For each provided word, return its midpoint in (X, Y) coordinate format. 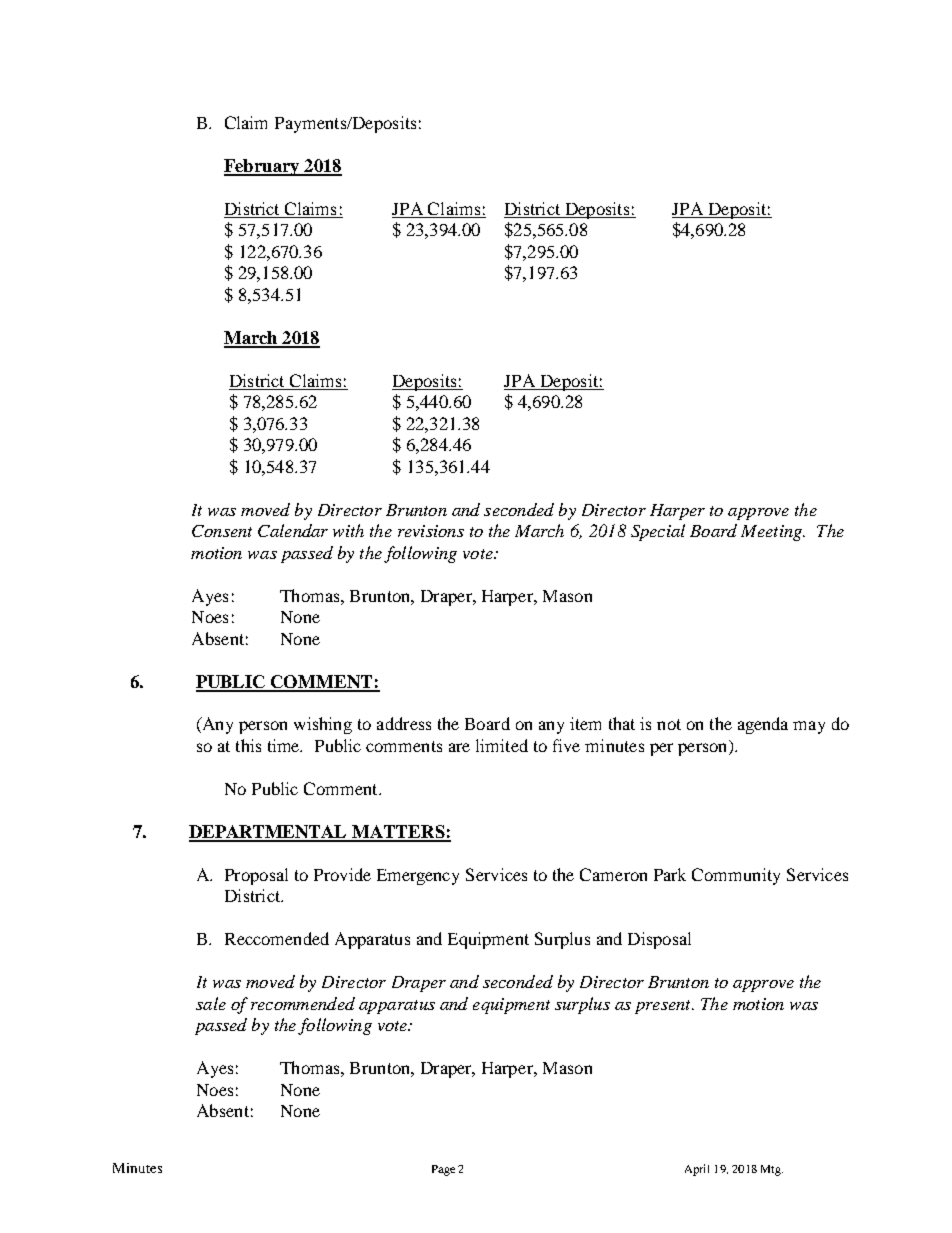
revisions (431, 531)
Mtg (772, 1170)
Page (443, 1170)
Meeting (772, 533)
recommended (303, 1003)
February (263, 167)
